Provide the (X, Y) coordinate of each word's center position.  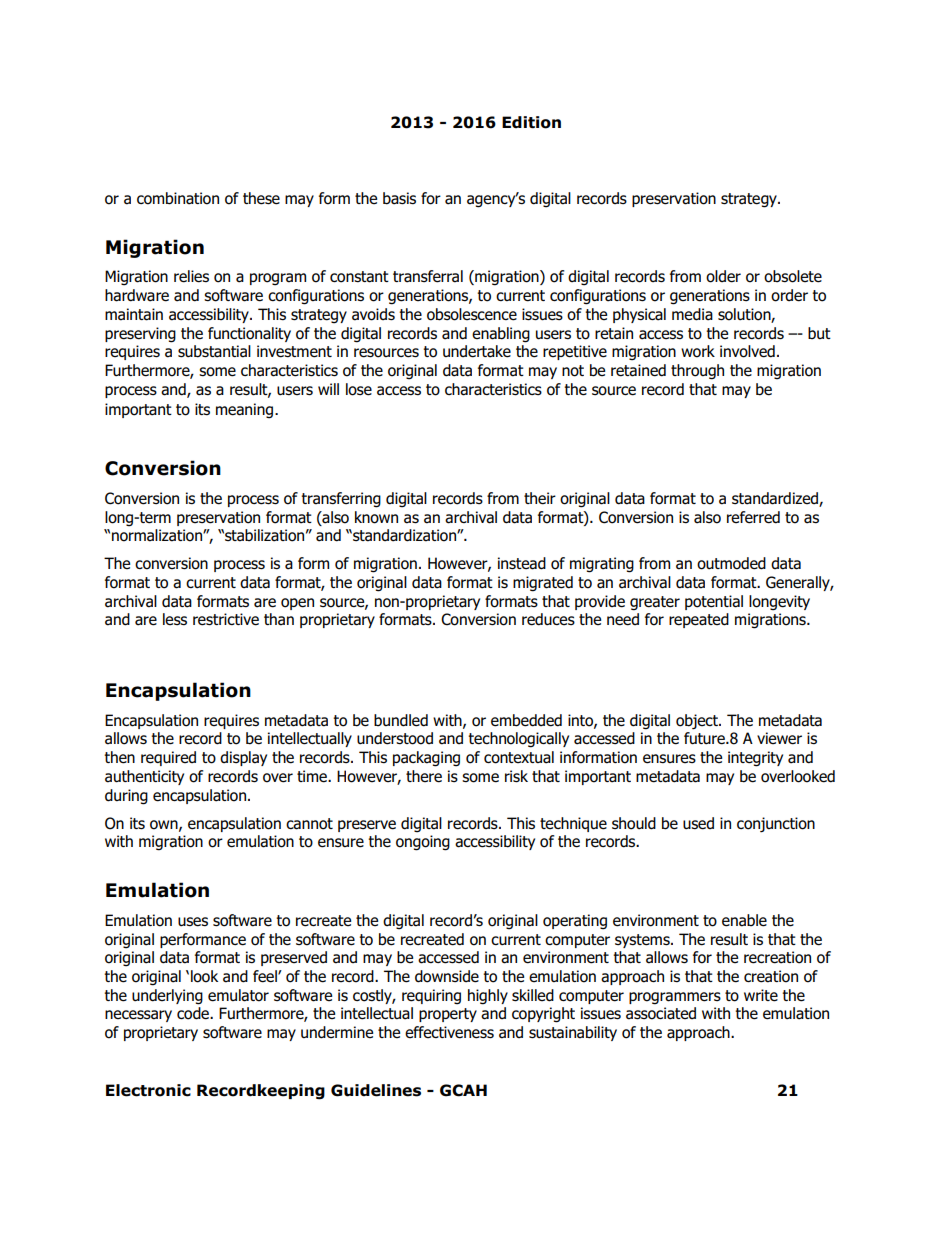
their (540, 498)
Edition (531, 122)
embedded (526, 720)
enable (744, 920)
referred (753, 517)
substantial (214, 351)
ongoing (423, 843)
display (243, 758)
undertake (477, 351)
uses (193, 922)
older (723, 276)
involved (747, 351)
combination (178, 198)
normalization (158, 535)
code (194, 1013)
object (698, 722)
